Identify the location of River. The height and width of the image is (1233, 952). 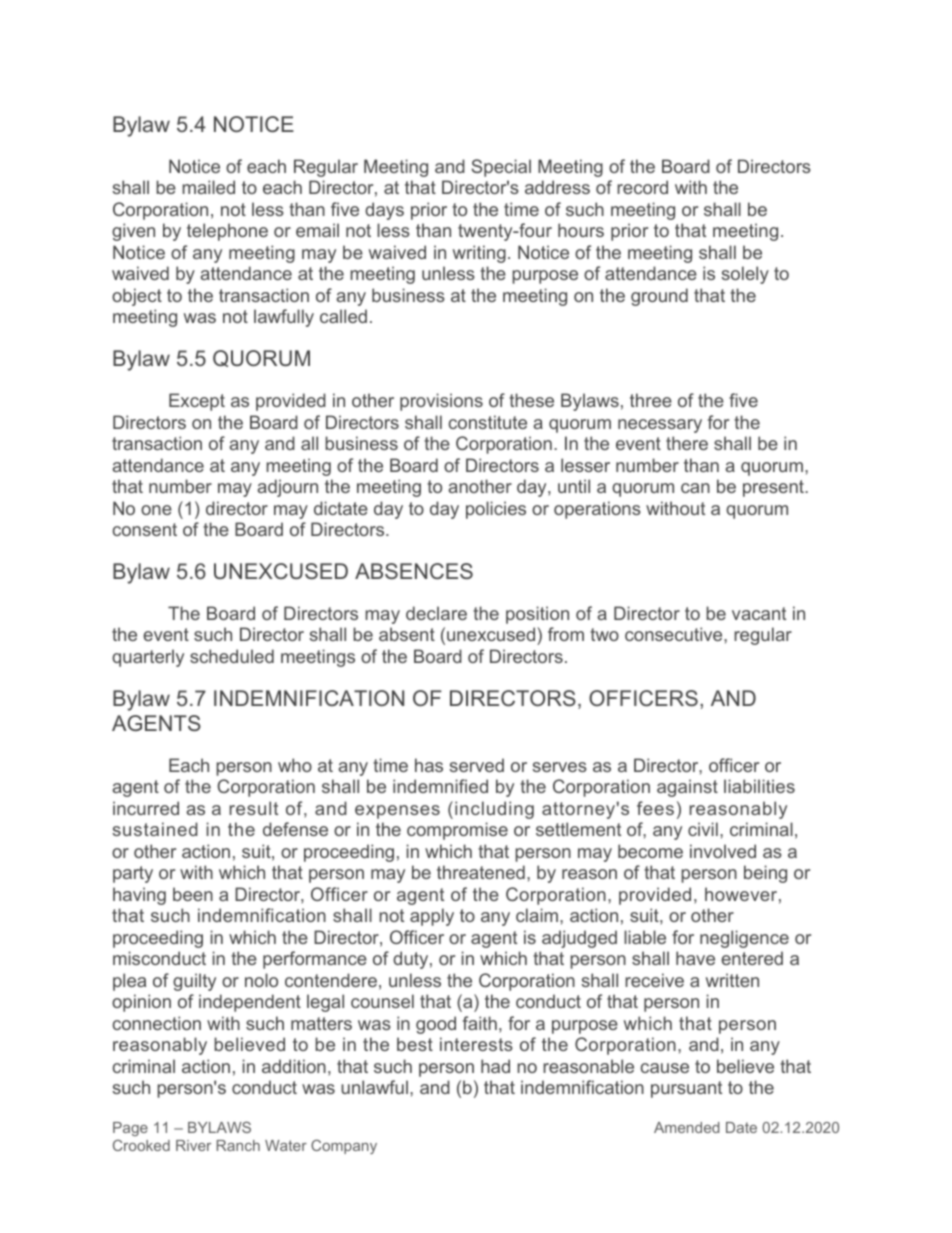
(193, 1145).
